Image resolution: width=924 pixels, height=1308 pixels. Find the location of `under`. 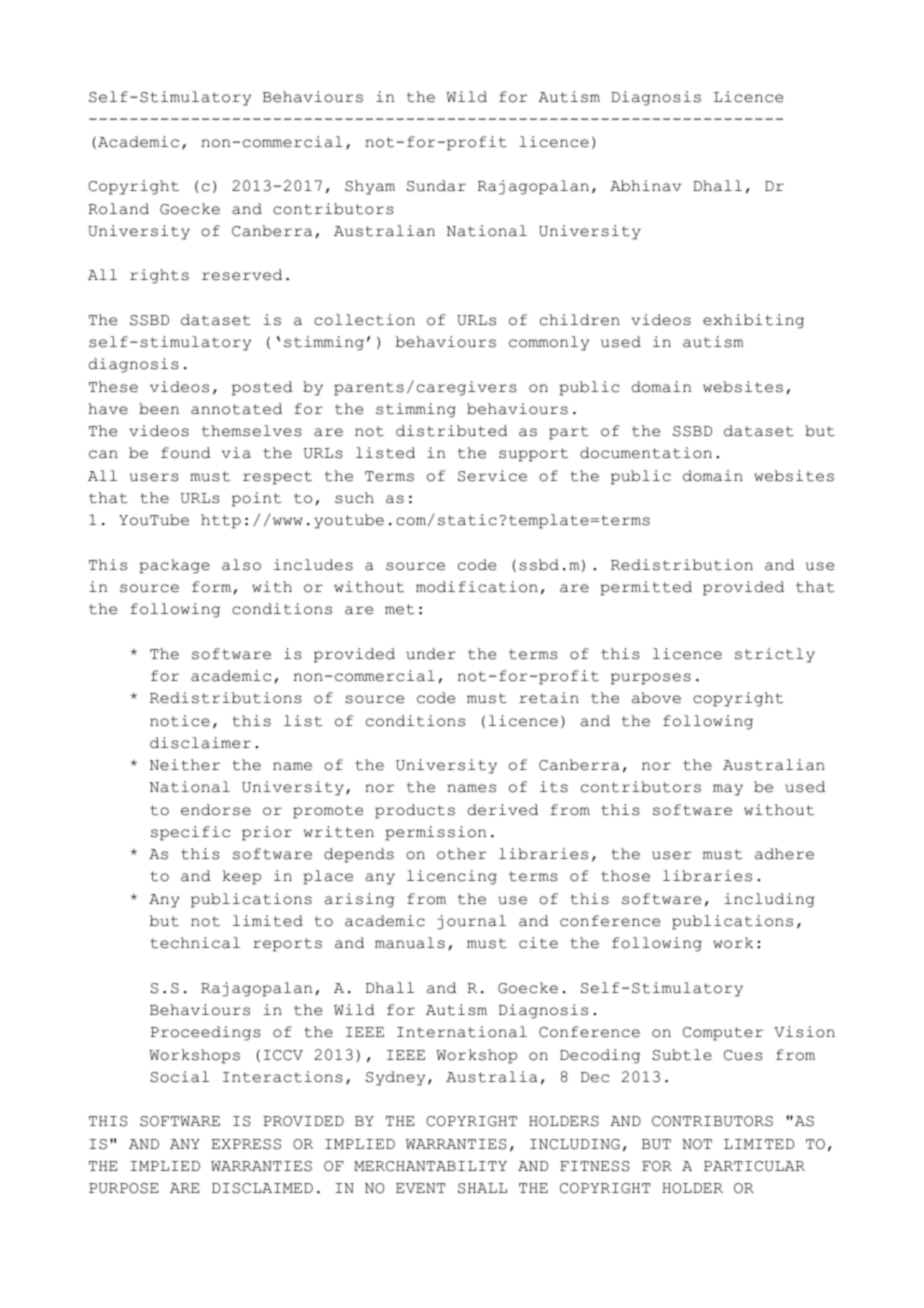

under is located at coordinates (431, 654).
